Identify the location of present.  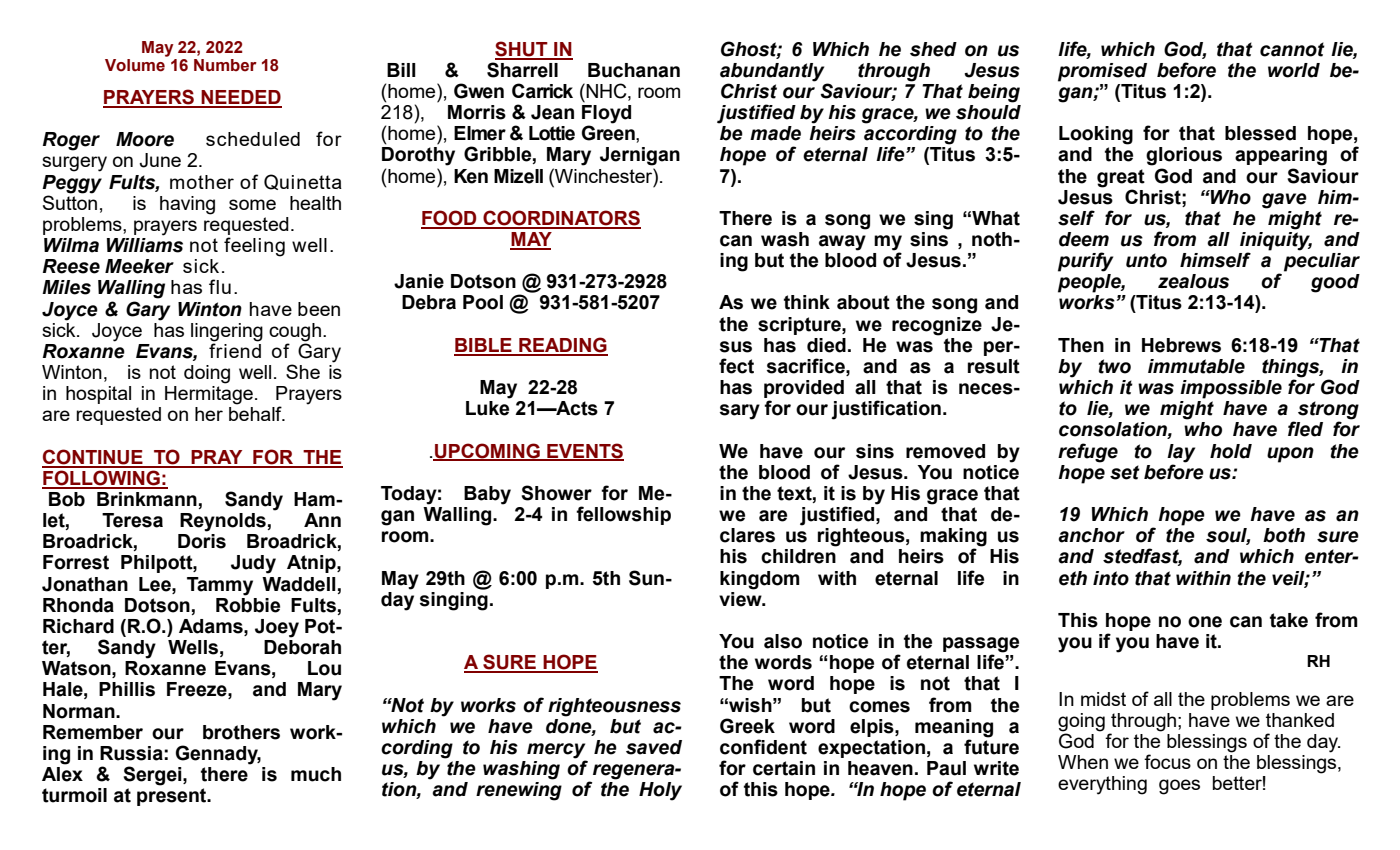
(173, 797).
